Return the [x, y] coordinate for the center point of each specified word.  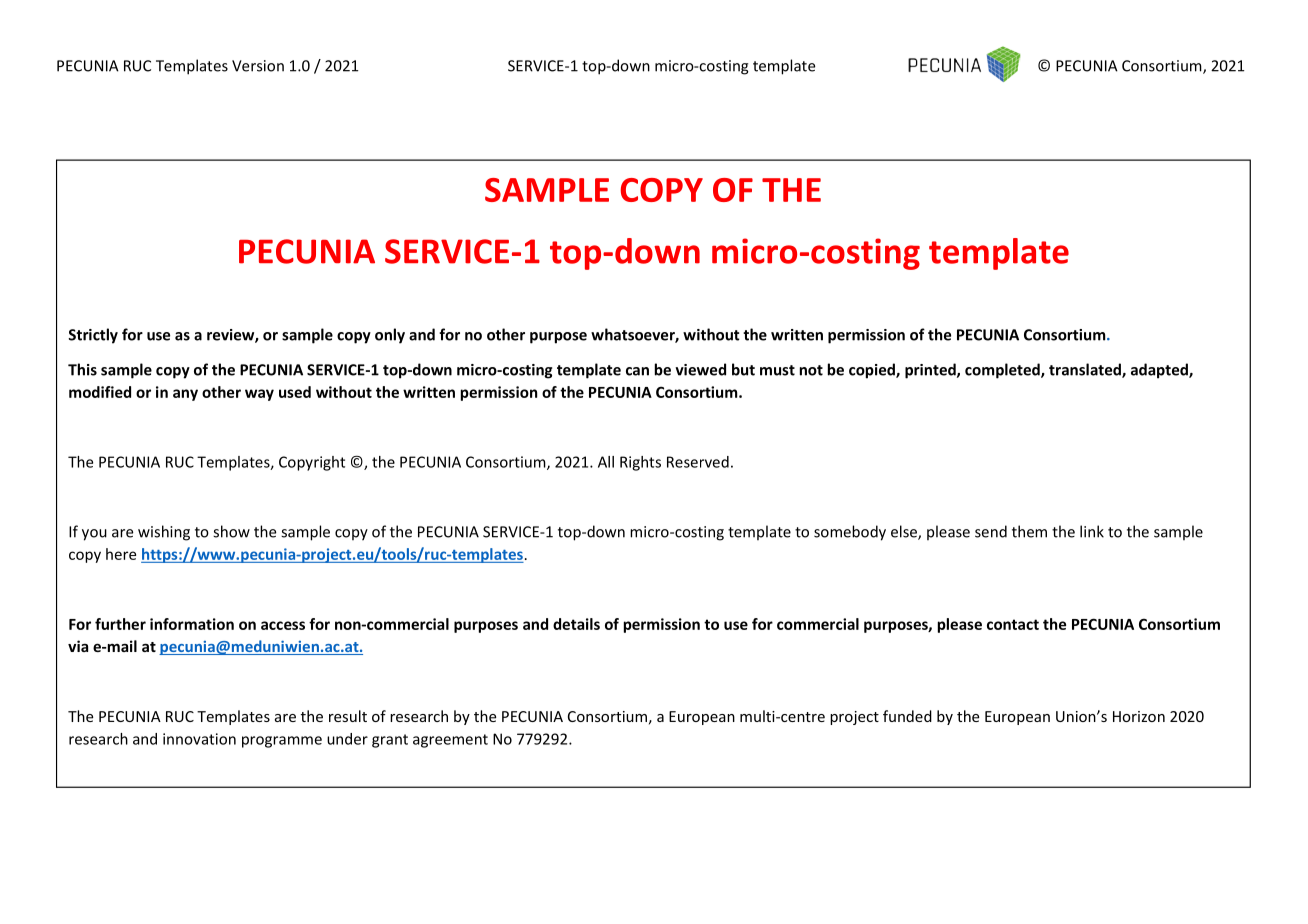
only [390, 336]
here [121, 554]
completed [1003, 371]
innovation [199, 739]
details [576, 624]
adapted [1160, 371]
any [185, 395]
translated [1086, 370]
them [1029, 531]
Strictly [93, 336]
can [637, 371]
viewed [700, 369]
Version [258, 66]
